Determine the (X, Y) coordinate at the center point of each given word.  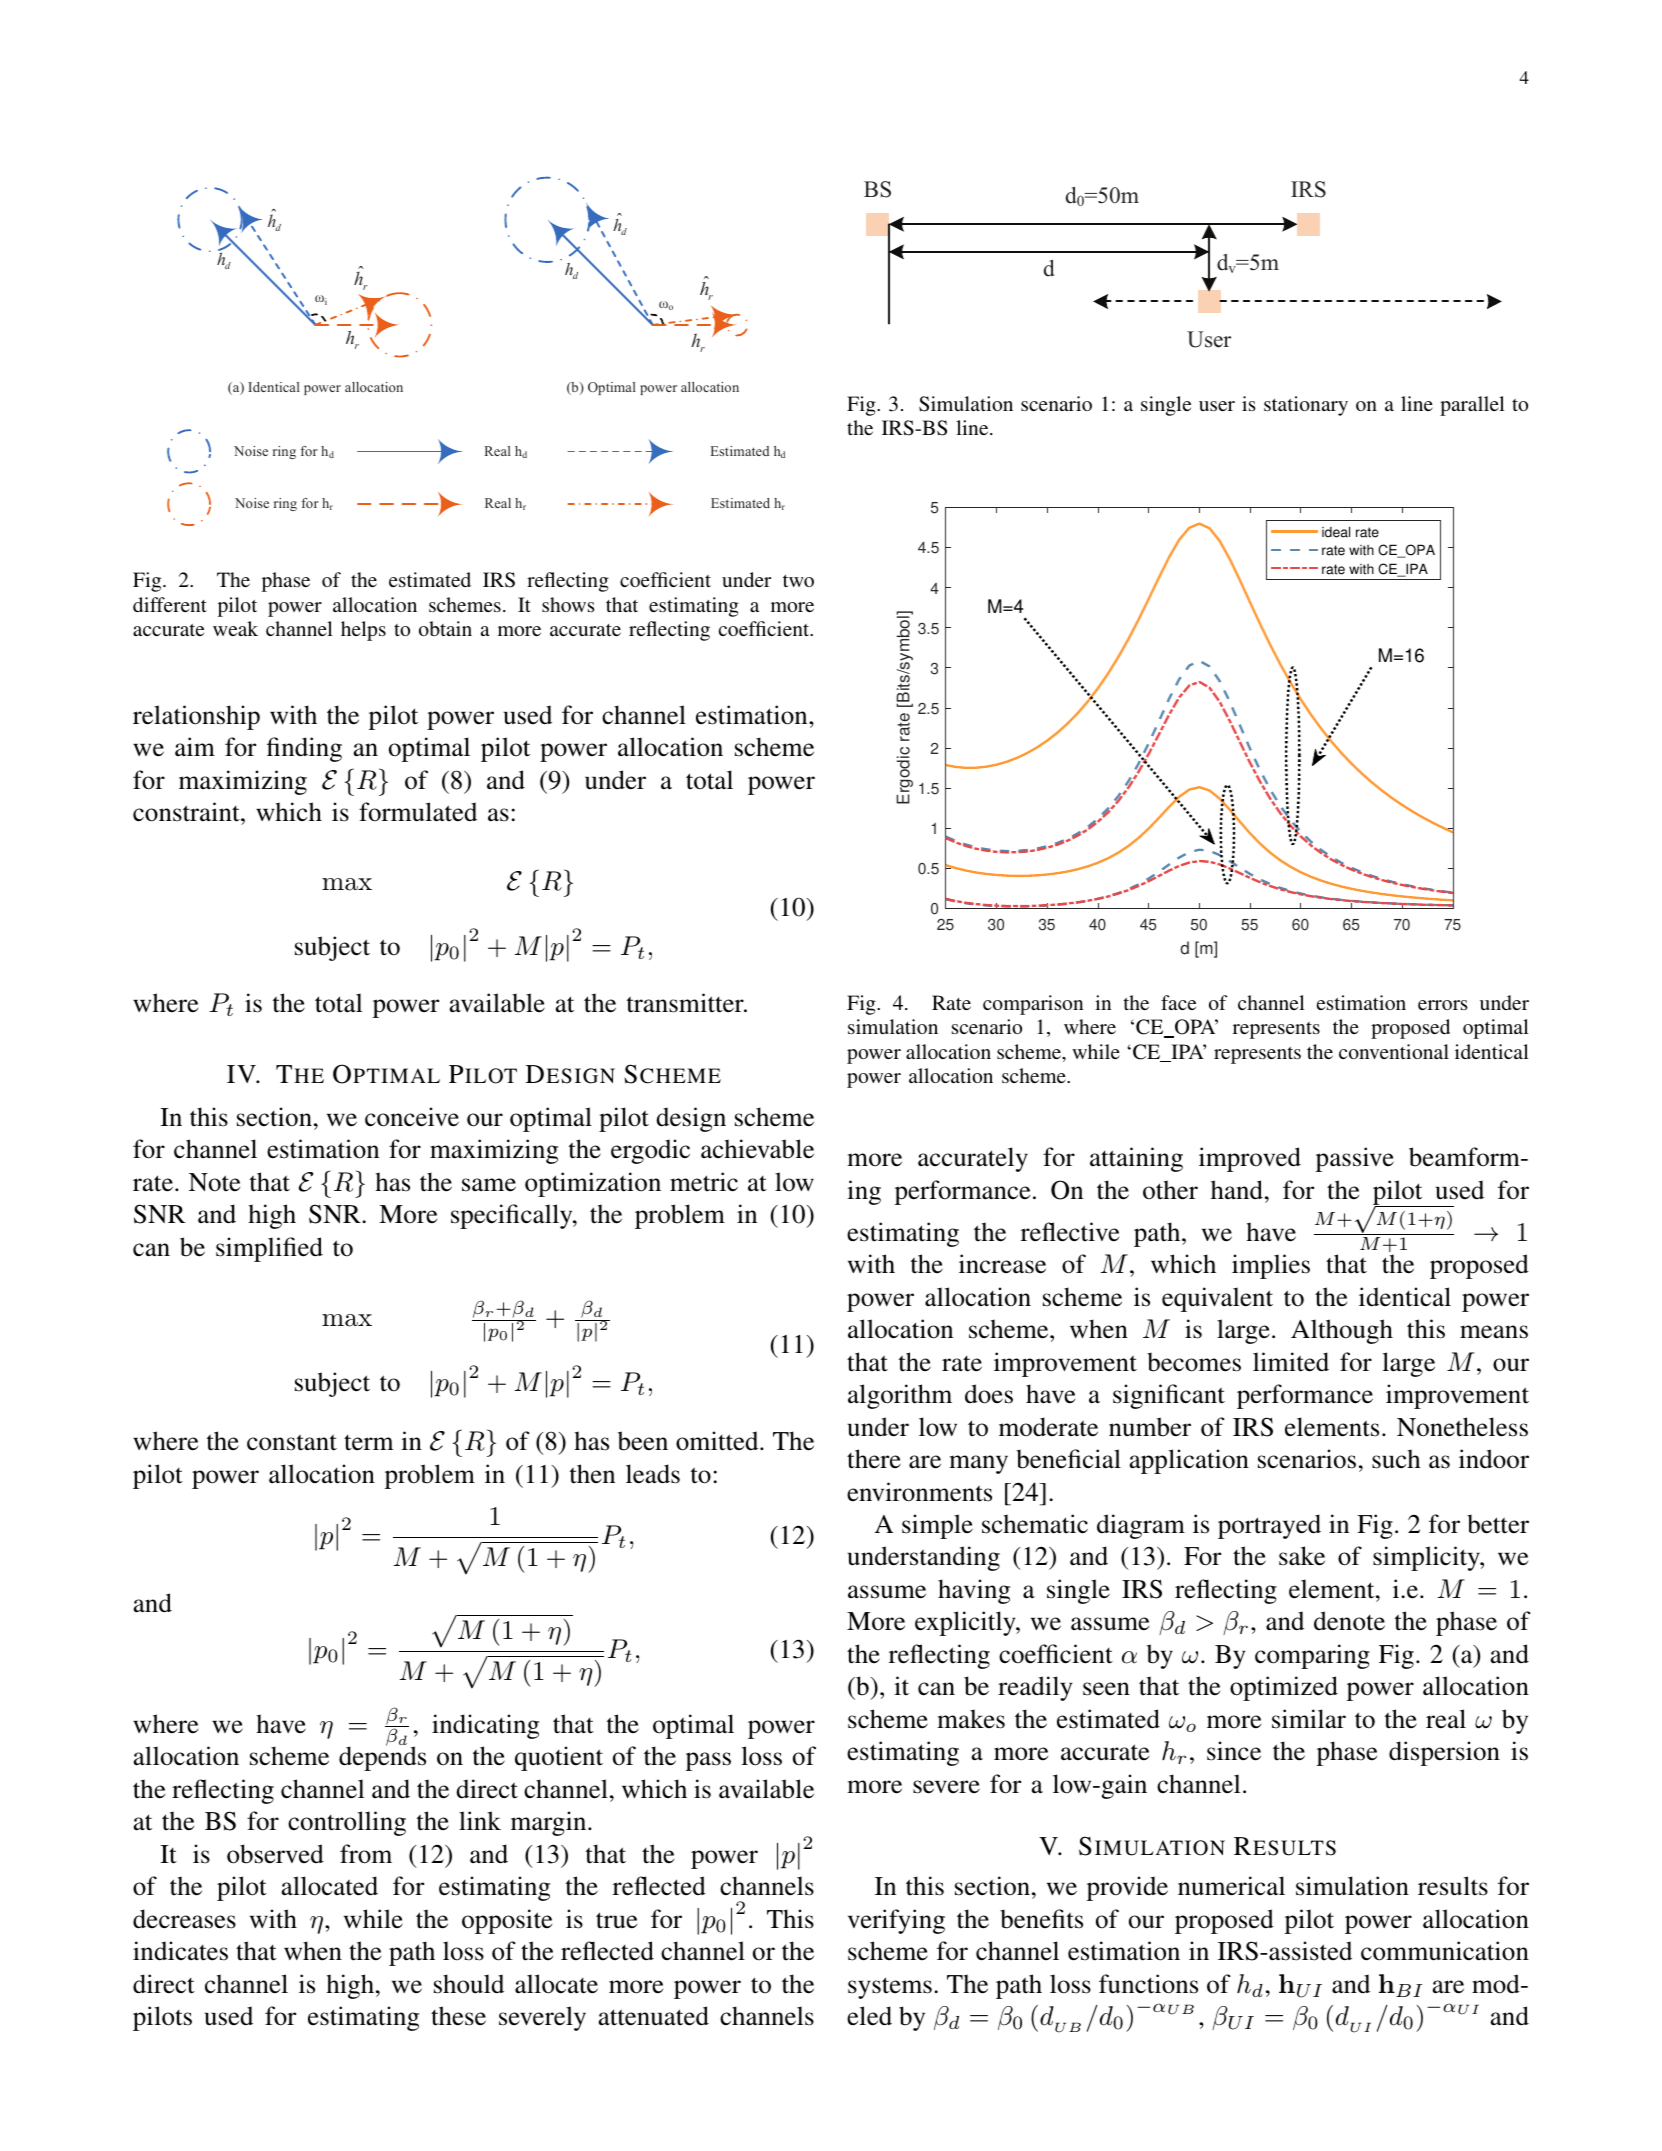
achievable (757, 1149)
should (469, 1984)
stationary (1306, 406)
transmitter (686, 1003)
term (369, 1443)
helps (363, 631)
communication (1445, 1951)
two (798, 581)
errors (1443, 1005)
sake (1302, 1556)
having (974, 1591)
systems (890, 1988)
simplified (269, 1249)
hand (1237, 1190)
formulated (418, 812)
